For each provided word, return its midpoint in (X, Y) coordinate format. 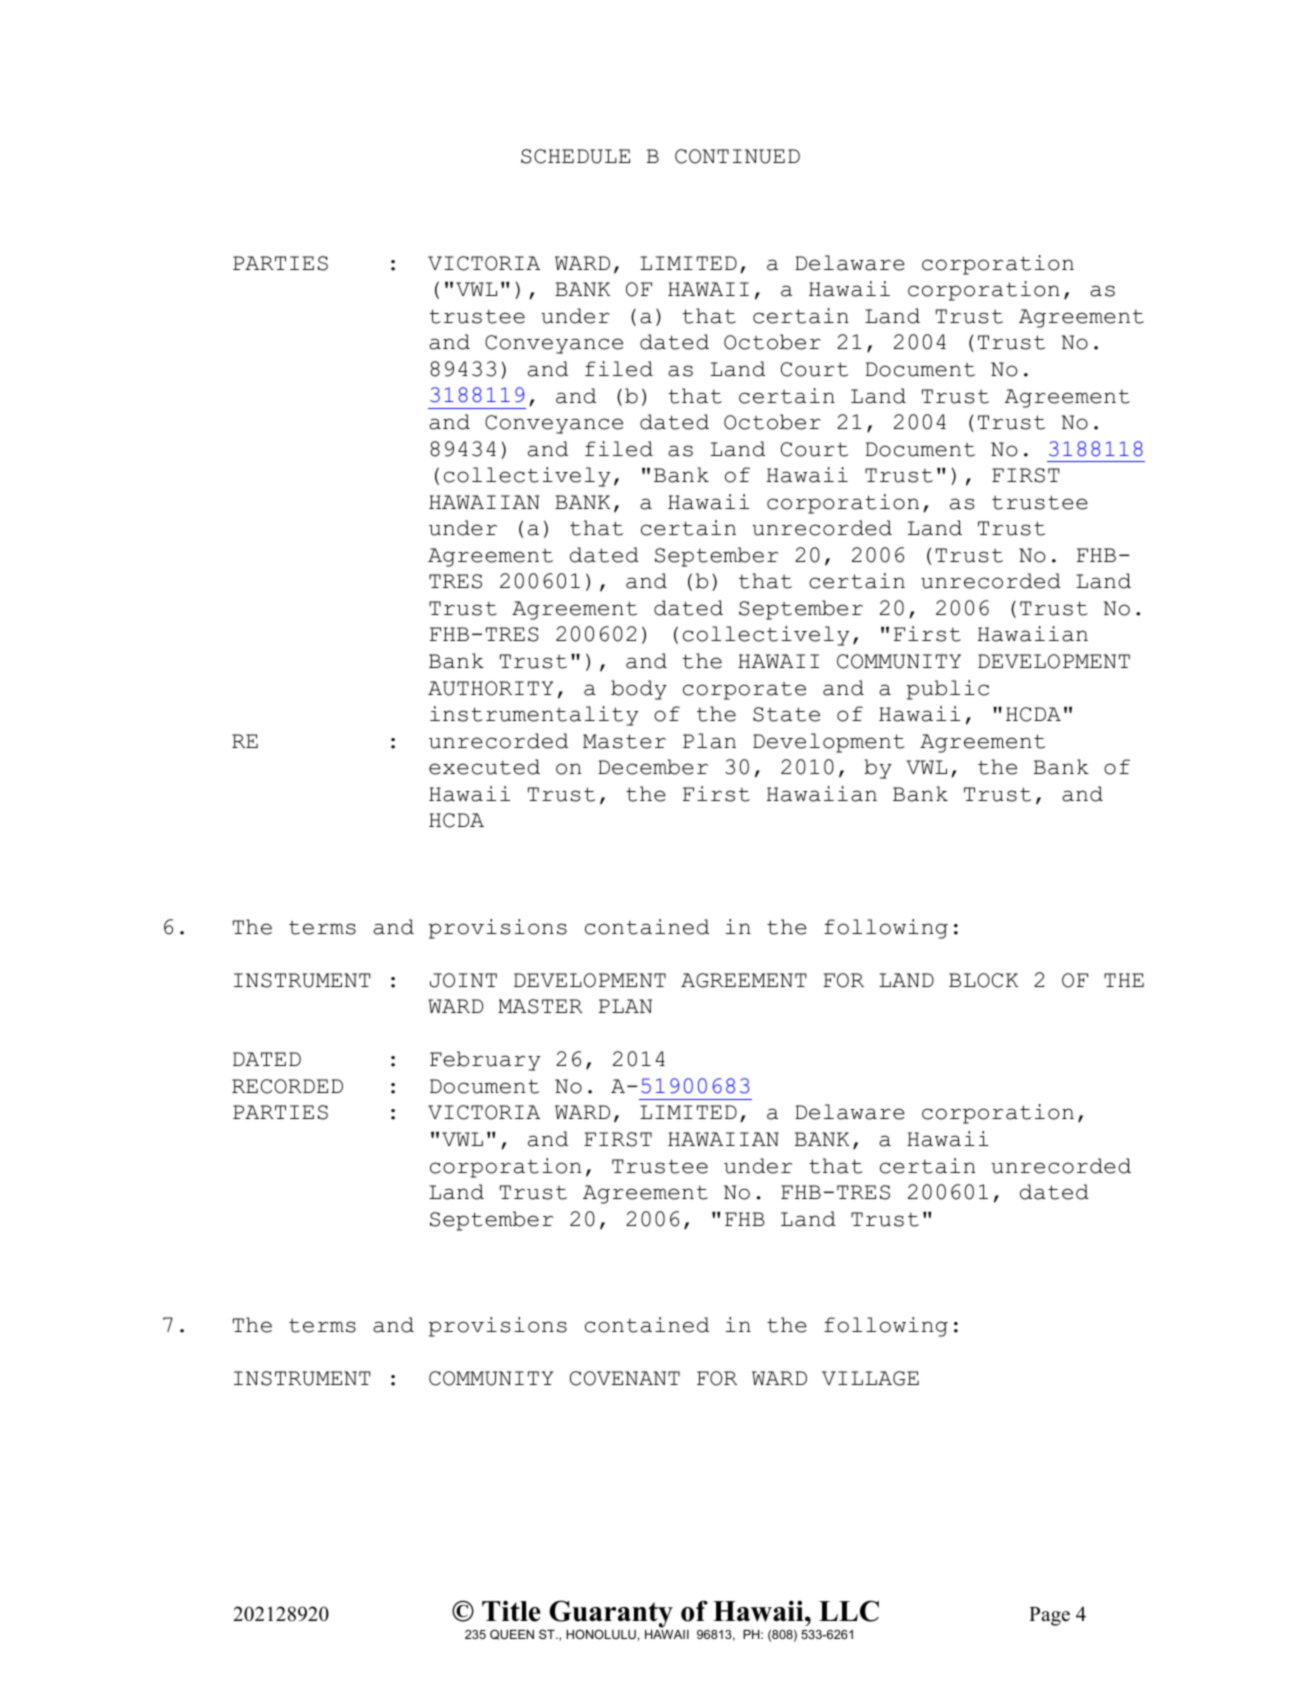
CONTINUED (737, 156)
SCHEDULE (575, 156)
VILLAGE (870, 1378)
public (948, 690)
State (786, 714)
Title (511, 1611)
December (653, 767)
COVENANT (625, 1378)
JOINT (463, 980)
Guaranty (611, 1615)
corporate (744, 691)
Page (1049, 1616)
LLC (849, 1611)
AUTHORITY (490, 688)
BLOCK (983, 980)
